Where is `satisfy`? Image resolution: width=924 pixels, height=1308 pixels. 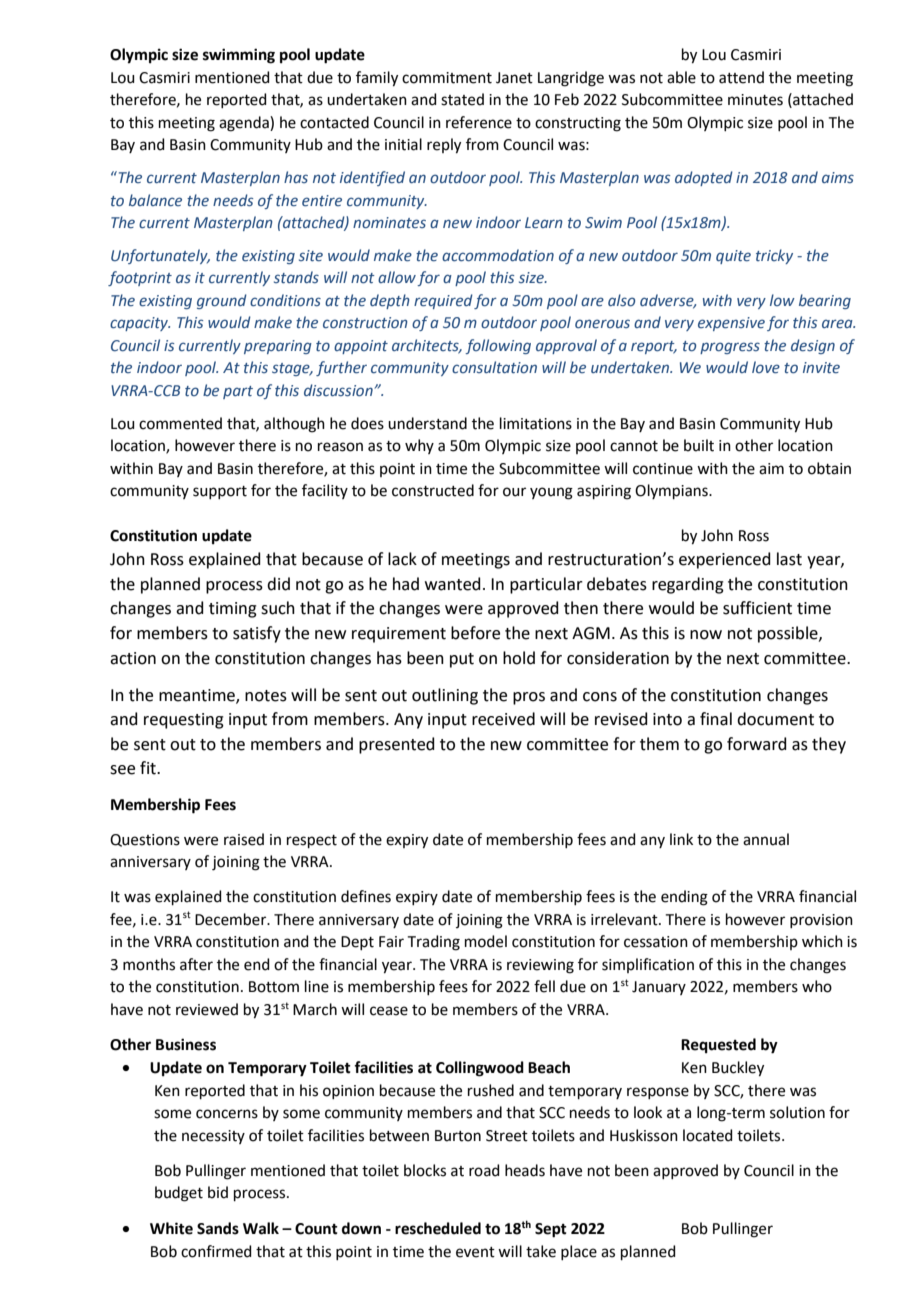 satisfy is located at coordinates (257, 634).
